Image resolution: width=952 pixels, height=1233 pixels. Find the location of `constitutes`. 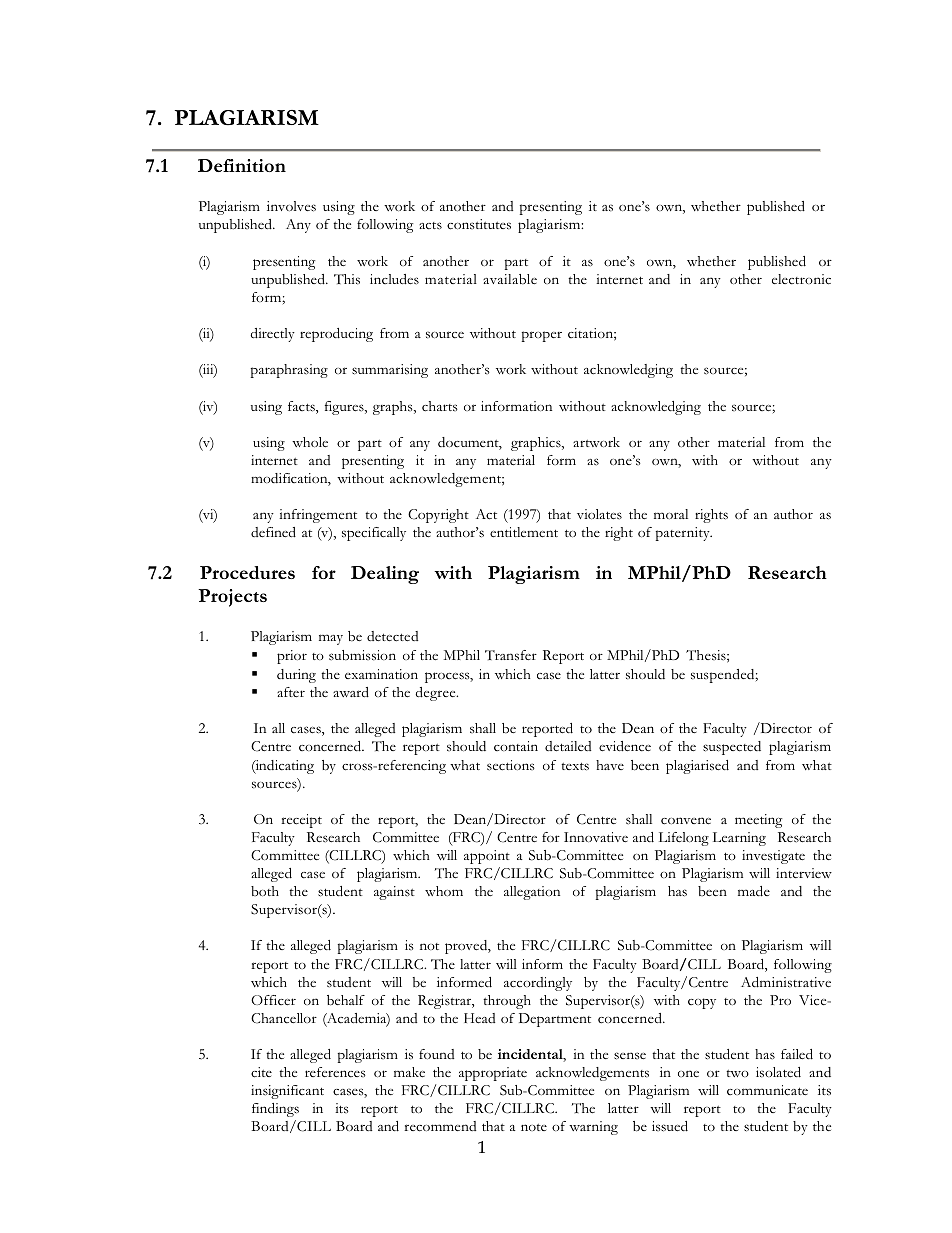

constitutes is located at coordinates (479, 224).
